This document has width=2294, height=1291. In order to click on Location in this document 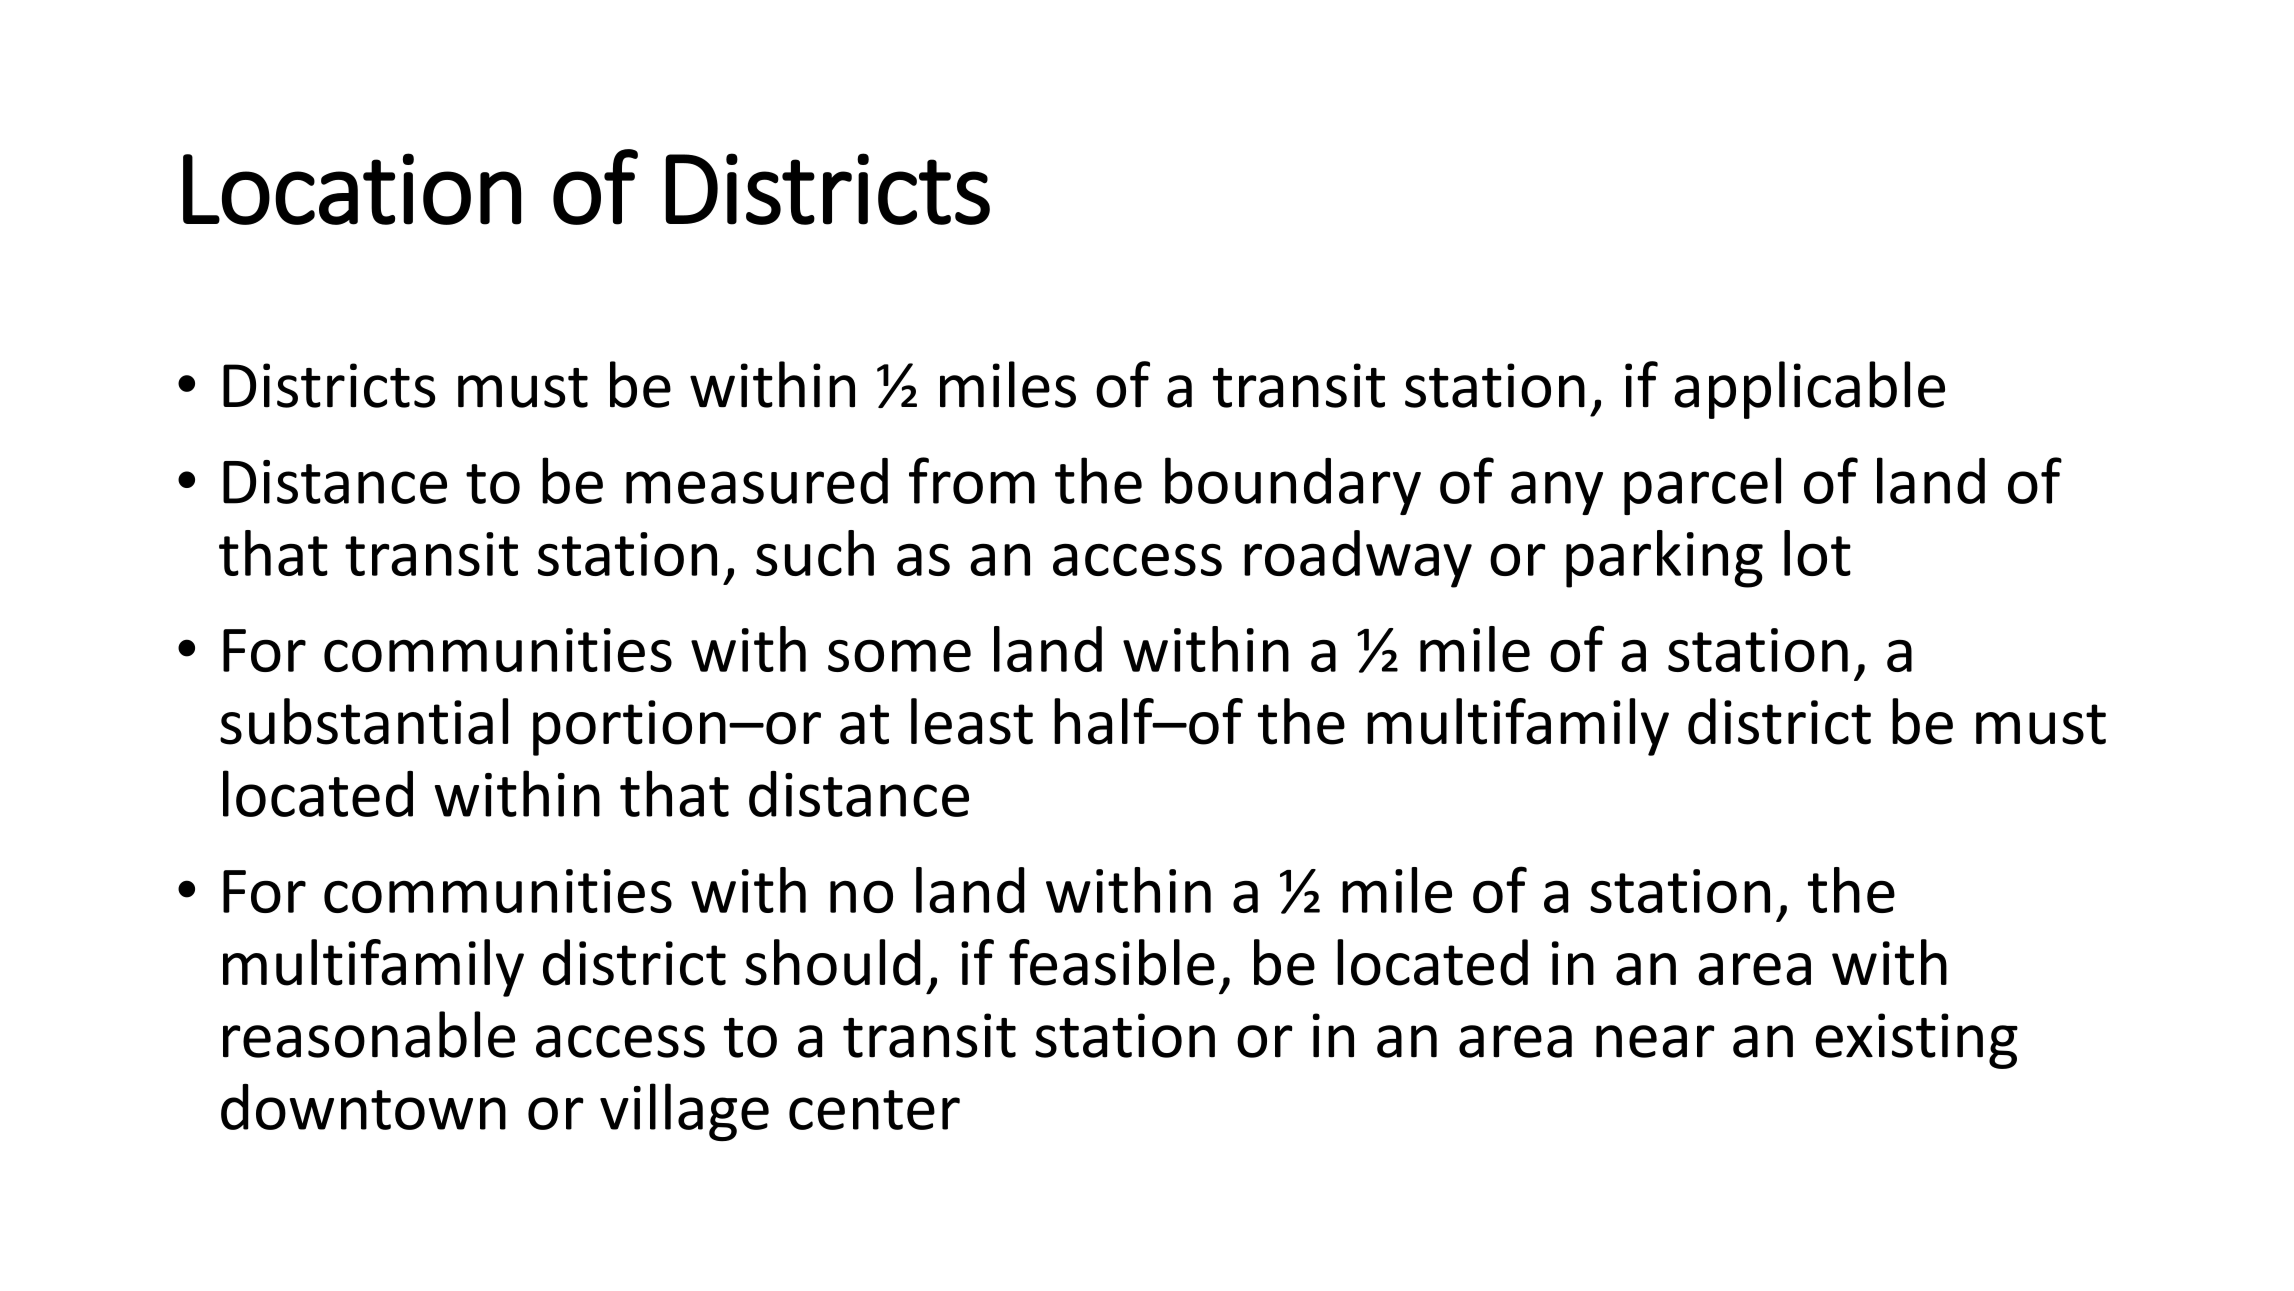, I will do `click(352, 189)`.
